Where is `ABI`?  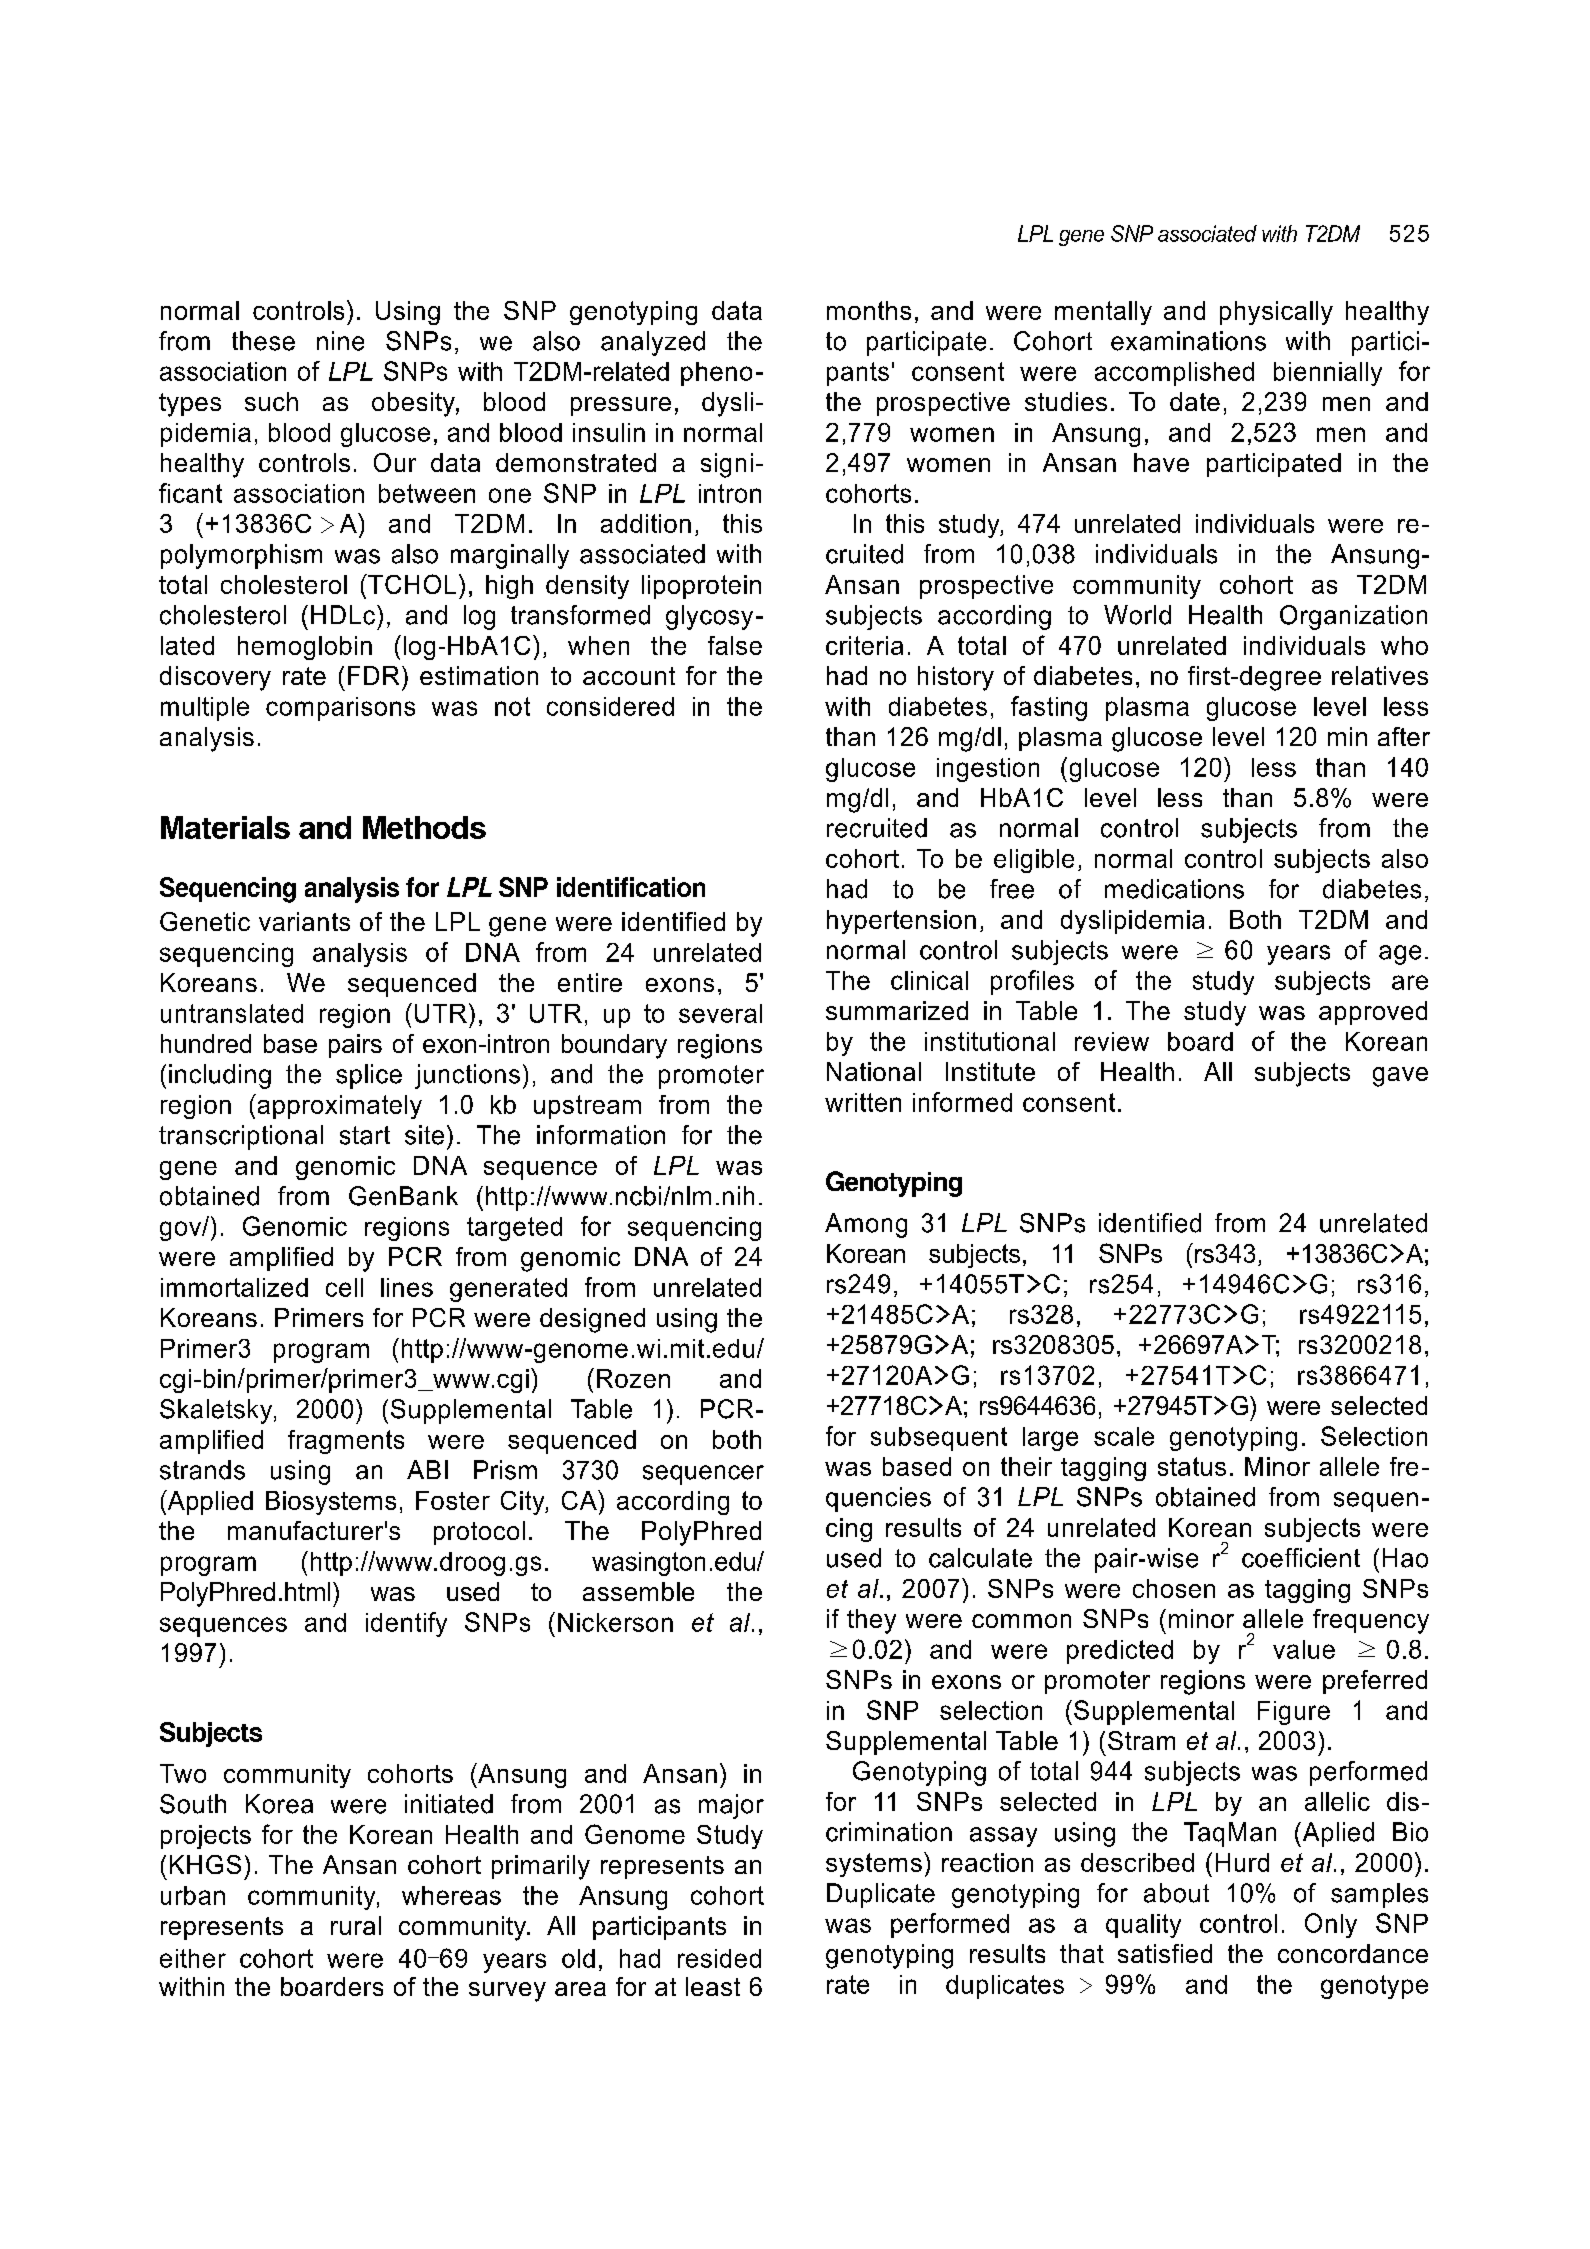
ABI is located at coordinates (427, 1469).
